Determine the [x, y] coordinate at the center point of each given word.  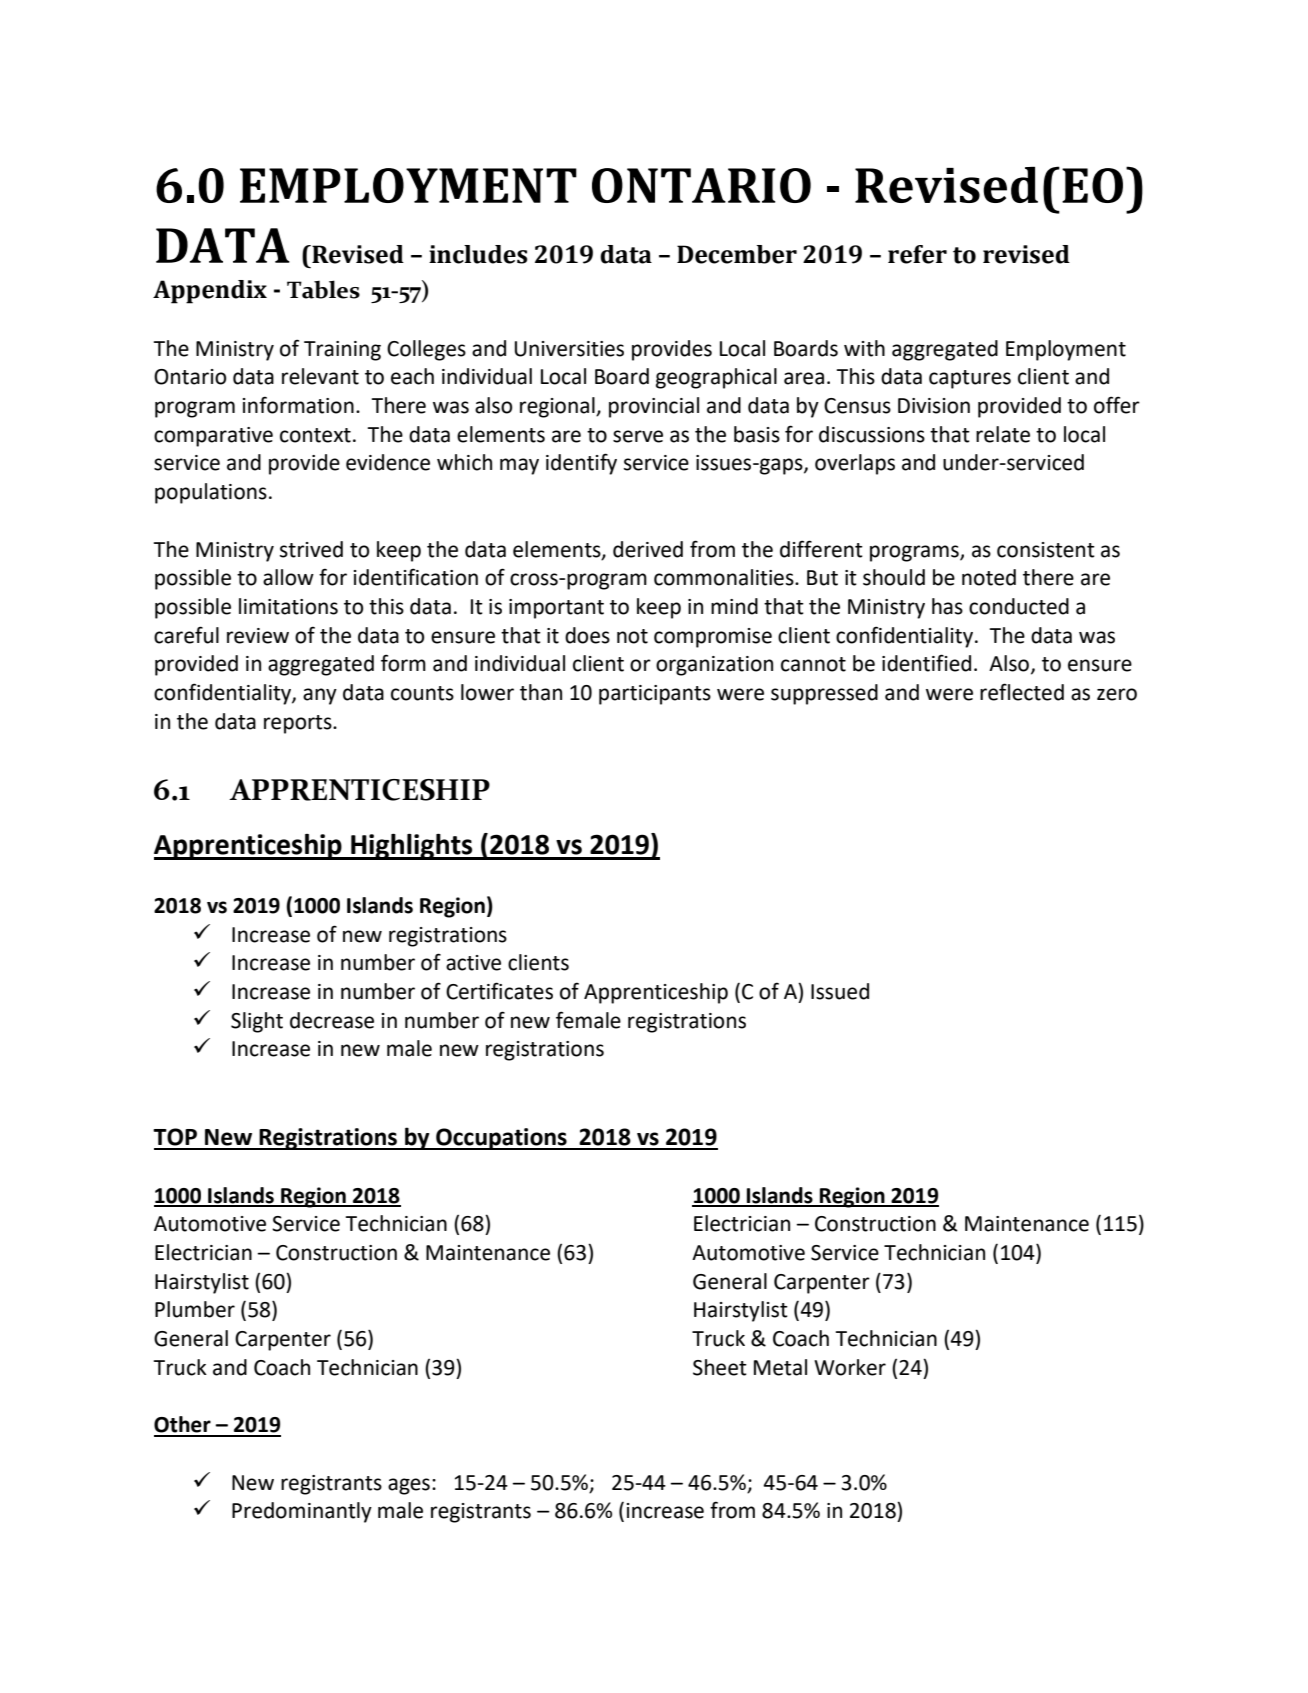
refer [917, 254]
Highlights [412, 847]
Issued [840, 991]
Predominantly [302, 1512]
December [737, 254]
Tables [323, 289]
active [473, 963]
